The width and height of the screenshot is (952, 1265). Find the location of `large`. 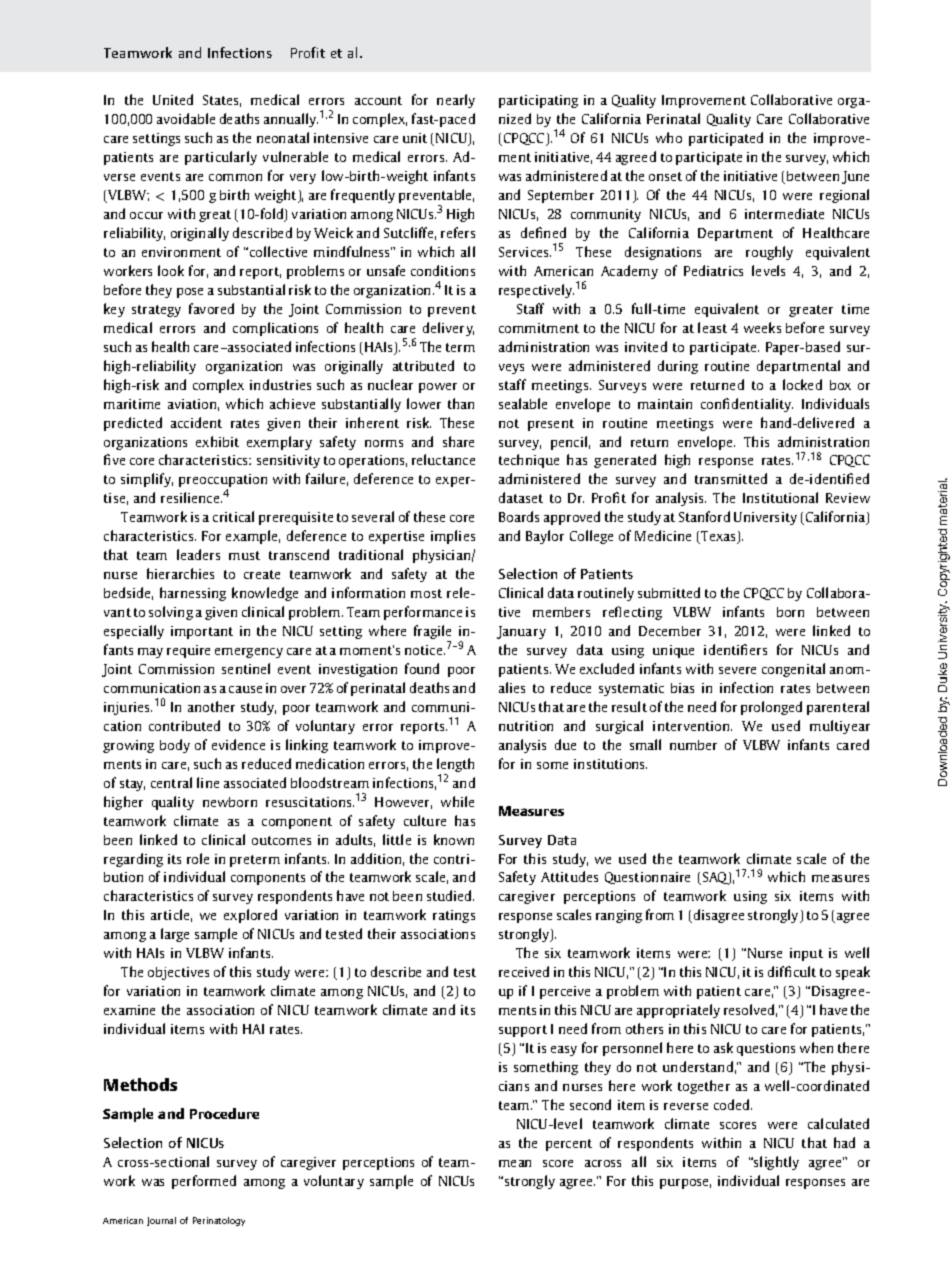

large is located at coordinates (175, 935).
